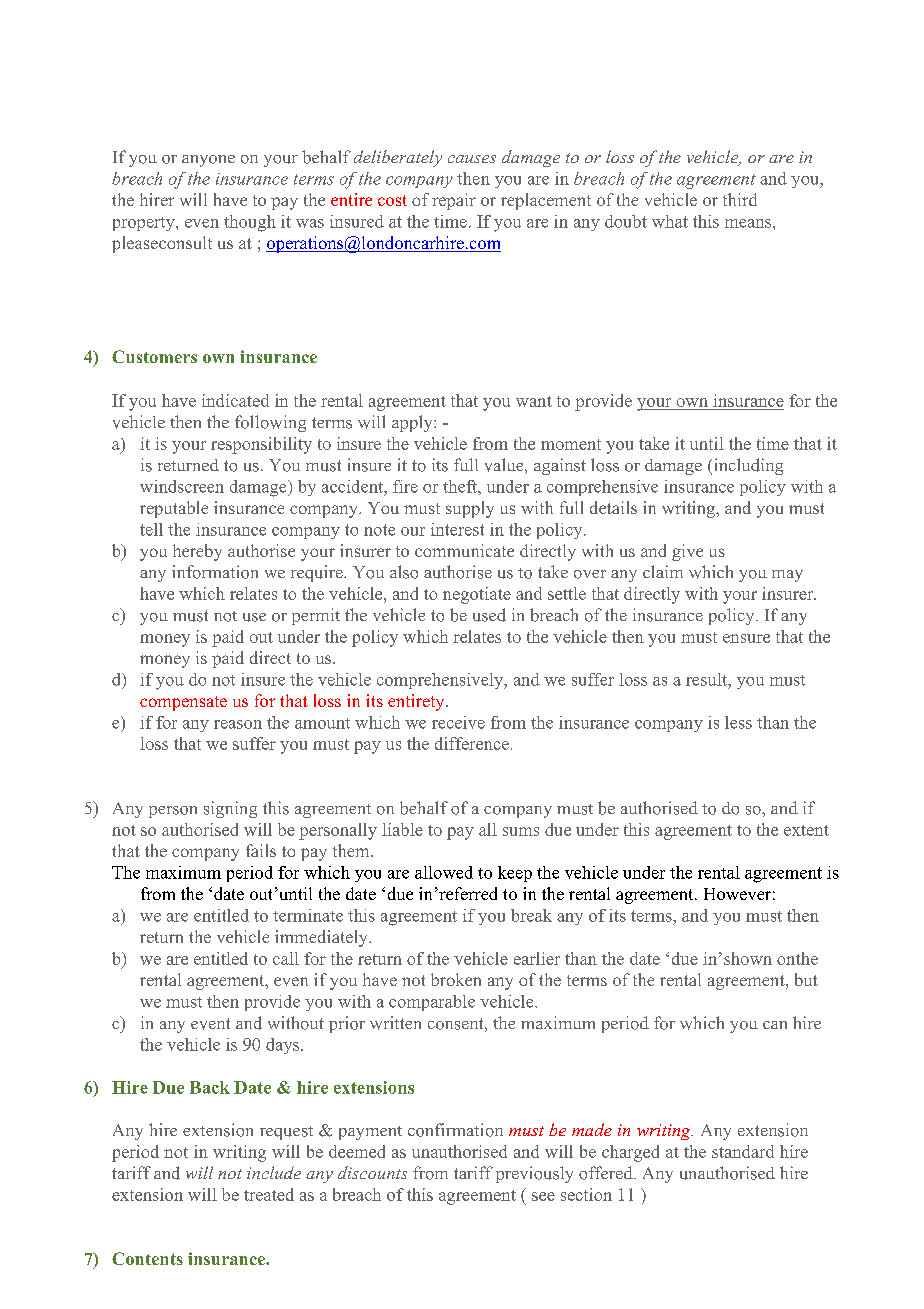  Describe the element at coordinates (740, 199) in the screenshot. I see `third` at that location.
